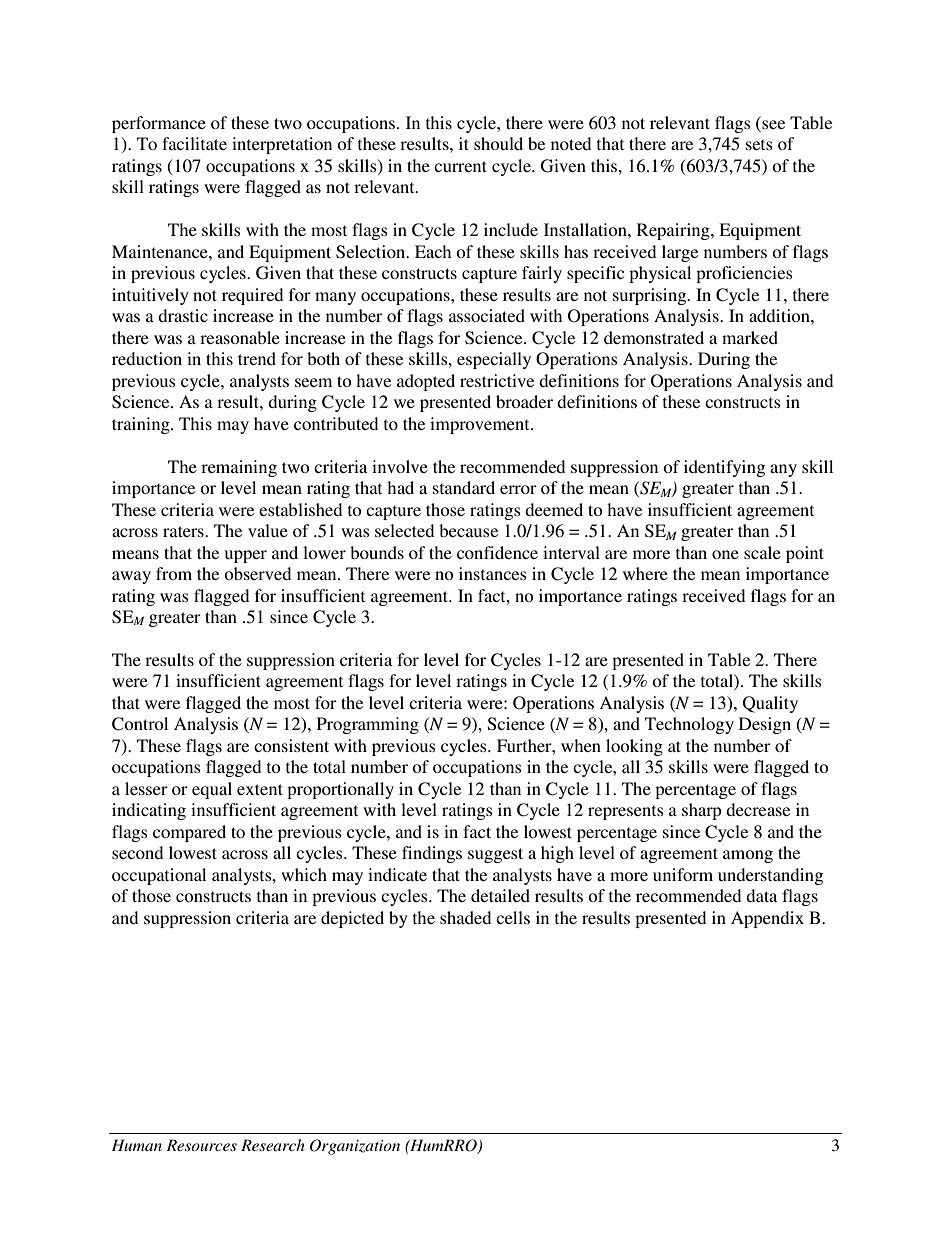 This document has height=1233, width=952. What do you see at coordinates (468, 530) in the document?
I see `because` at bounding box center [468, 530].
